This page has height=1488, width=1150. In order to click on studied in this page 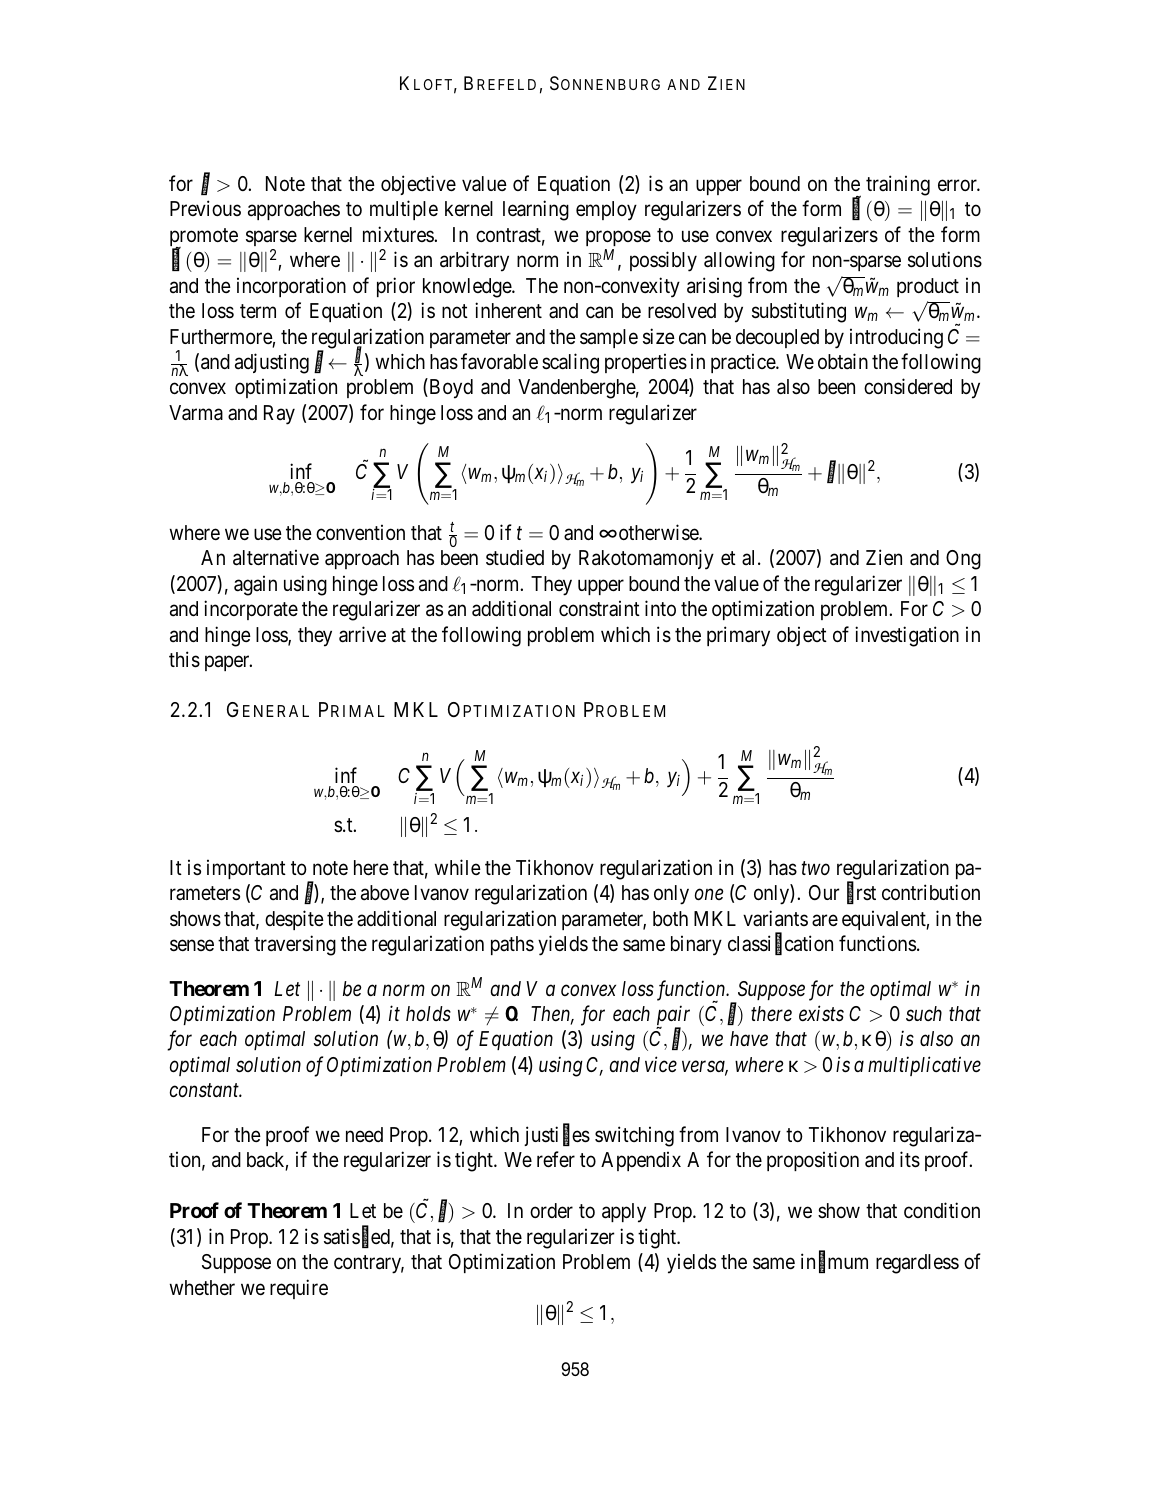, I will do `click(515, 557)`.
